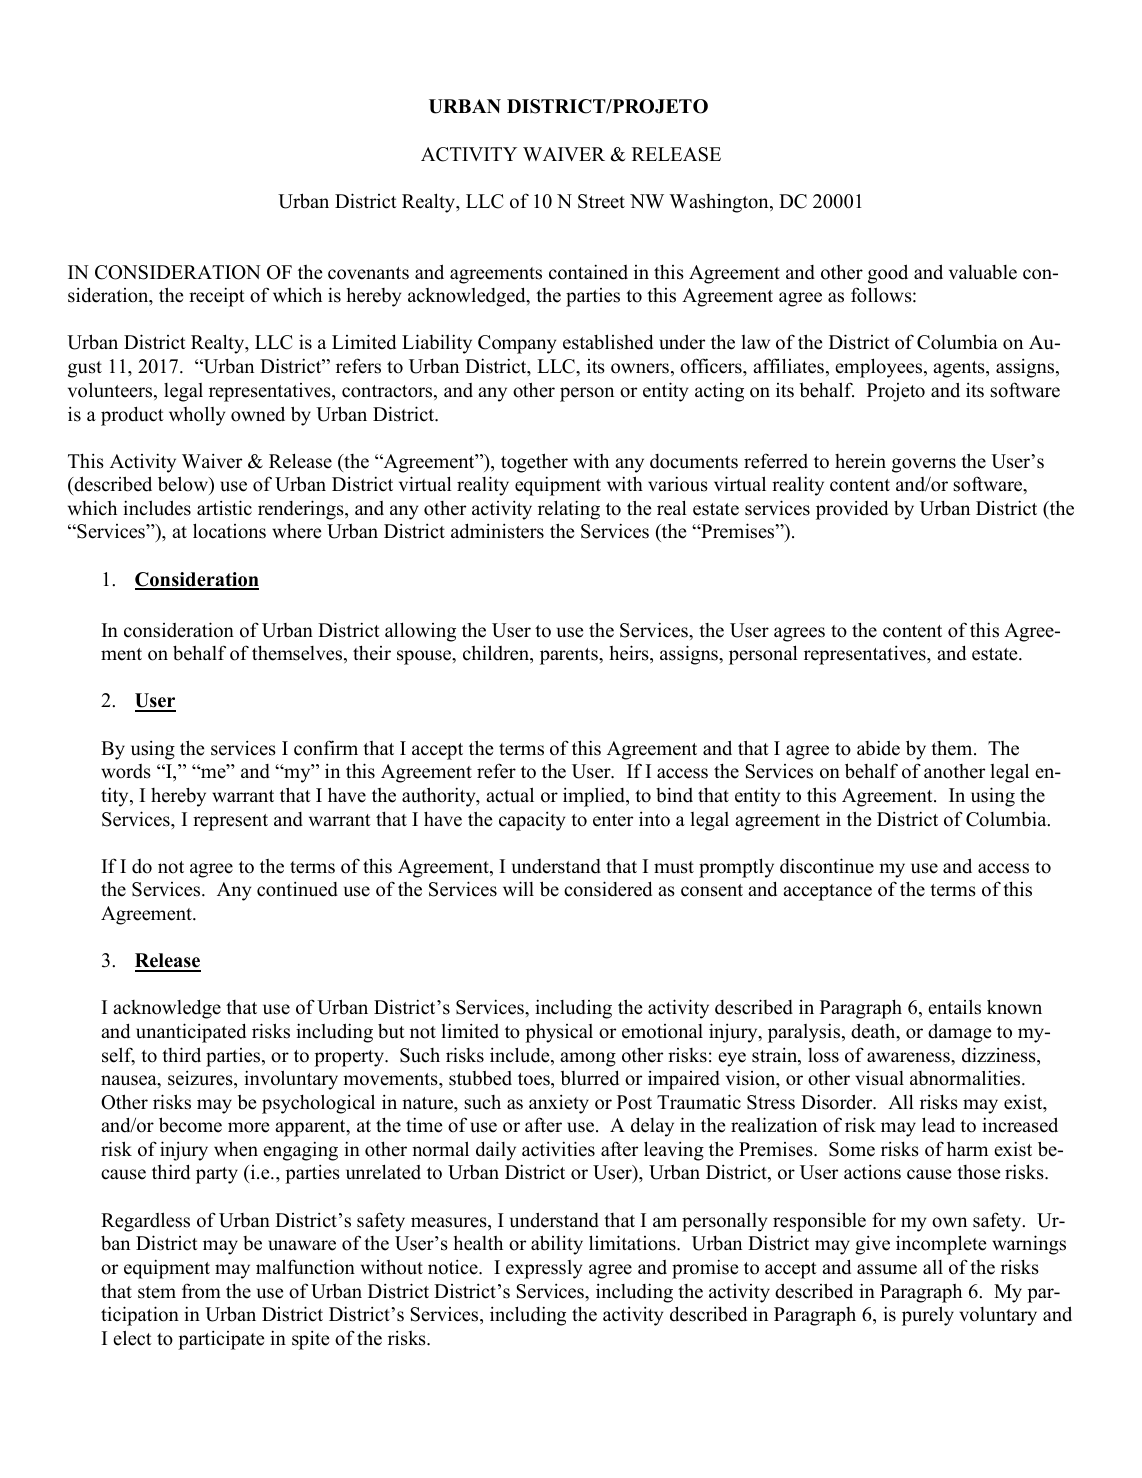 Image resolution: width=1142 pixels, height=1478 pixels. I want to click on from, so click(201, 1291).
